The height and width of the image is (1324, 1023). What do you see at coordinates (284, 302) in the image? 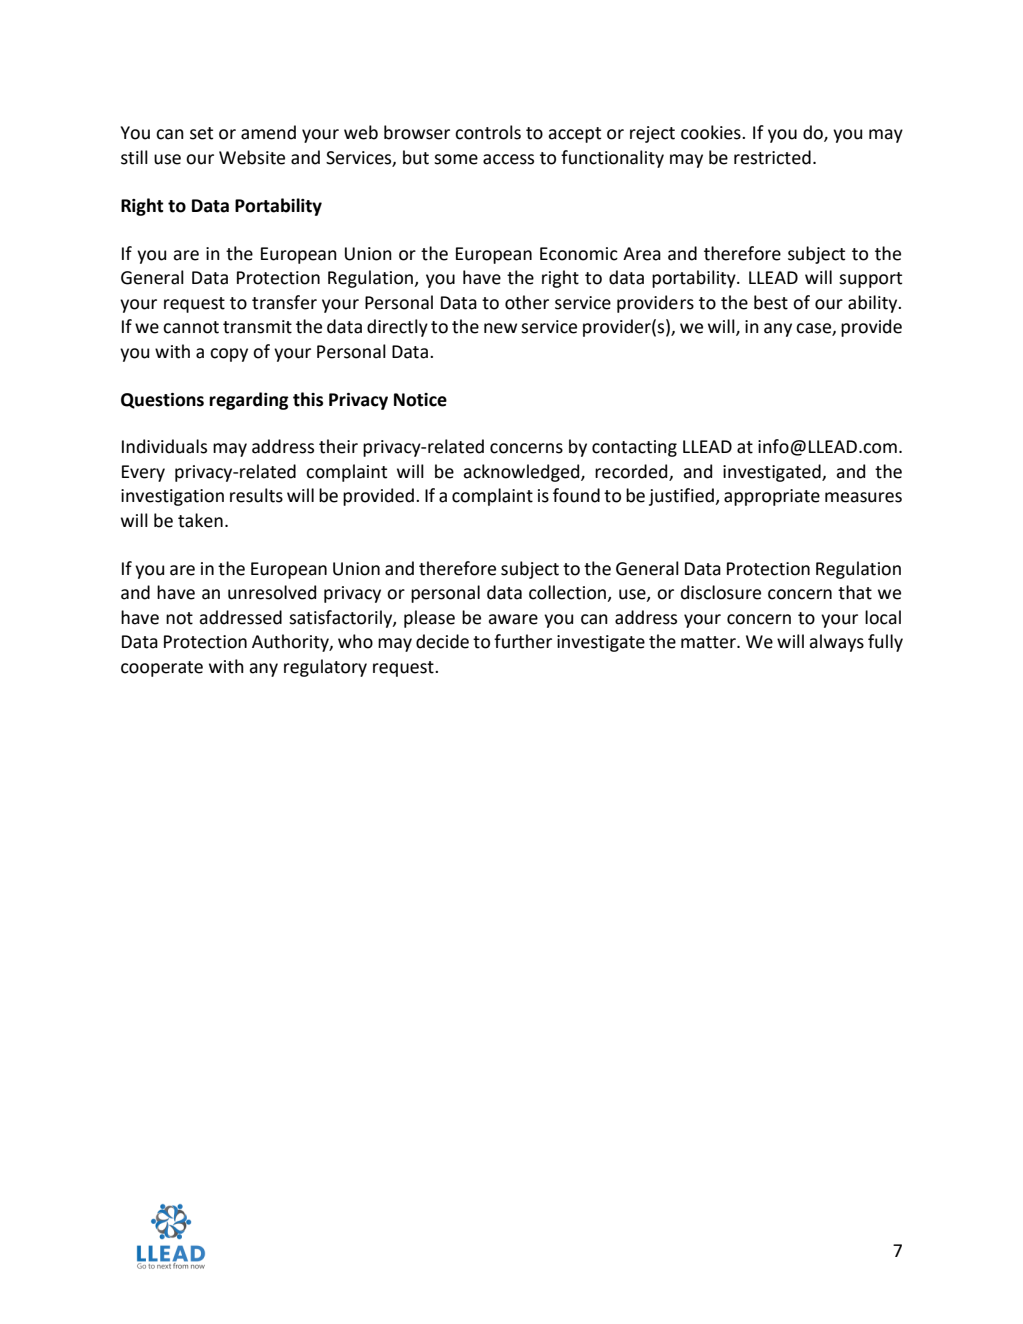
I see `transfer` at bounding box center [284, 302].
